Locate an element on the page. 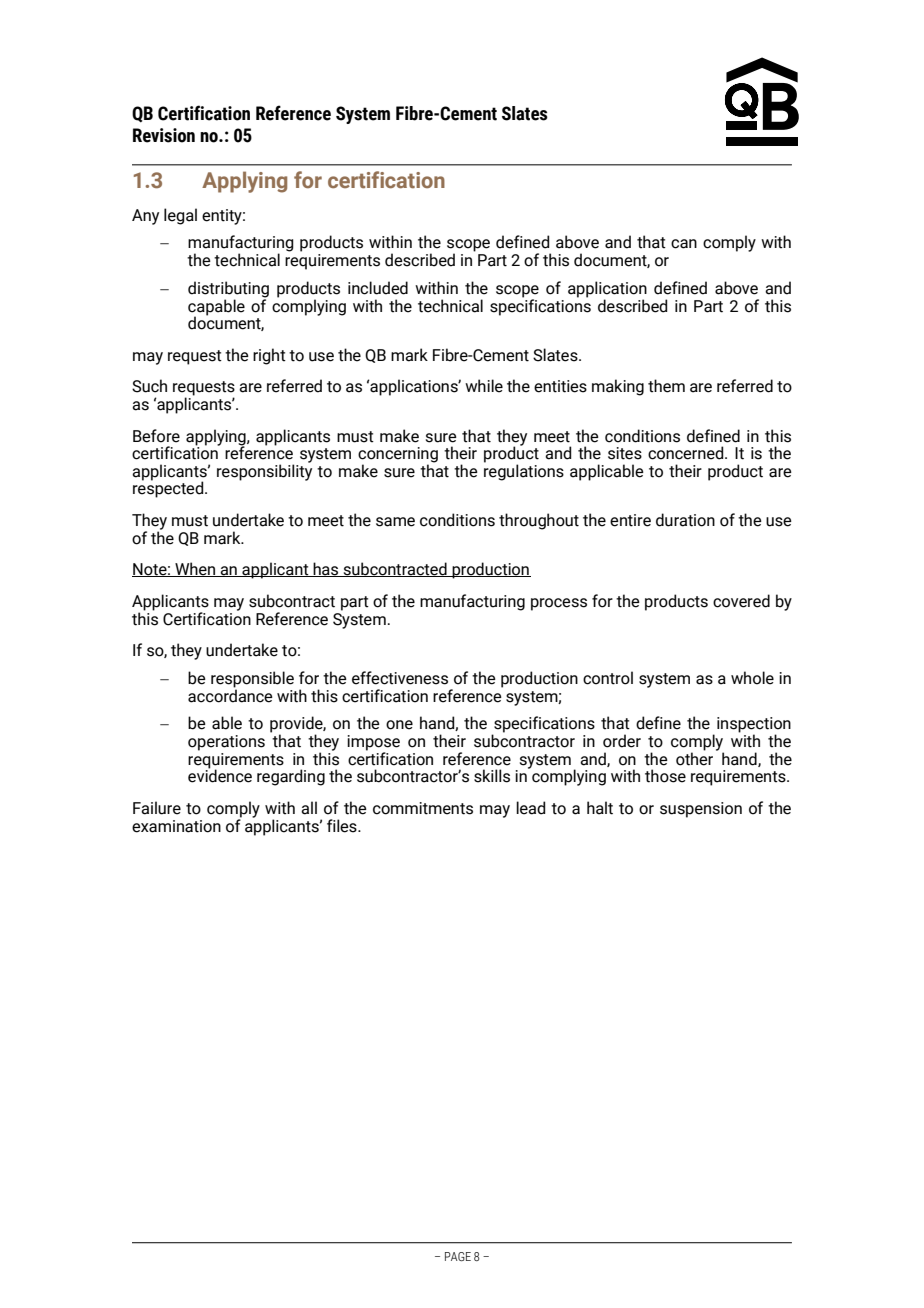  effectiveness is located at coordinates (400, 678).
